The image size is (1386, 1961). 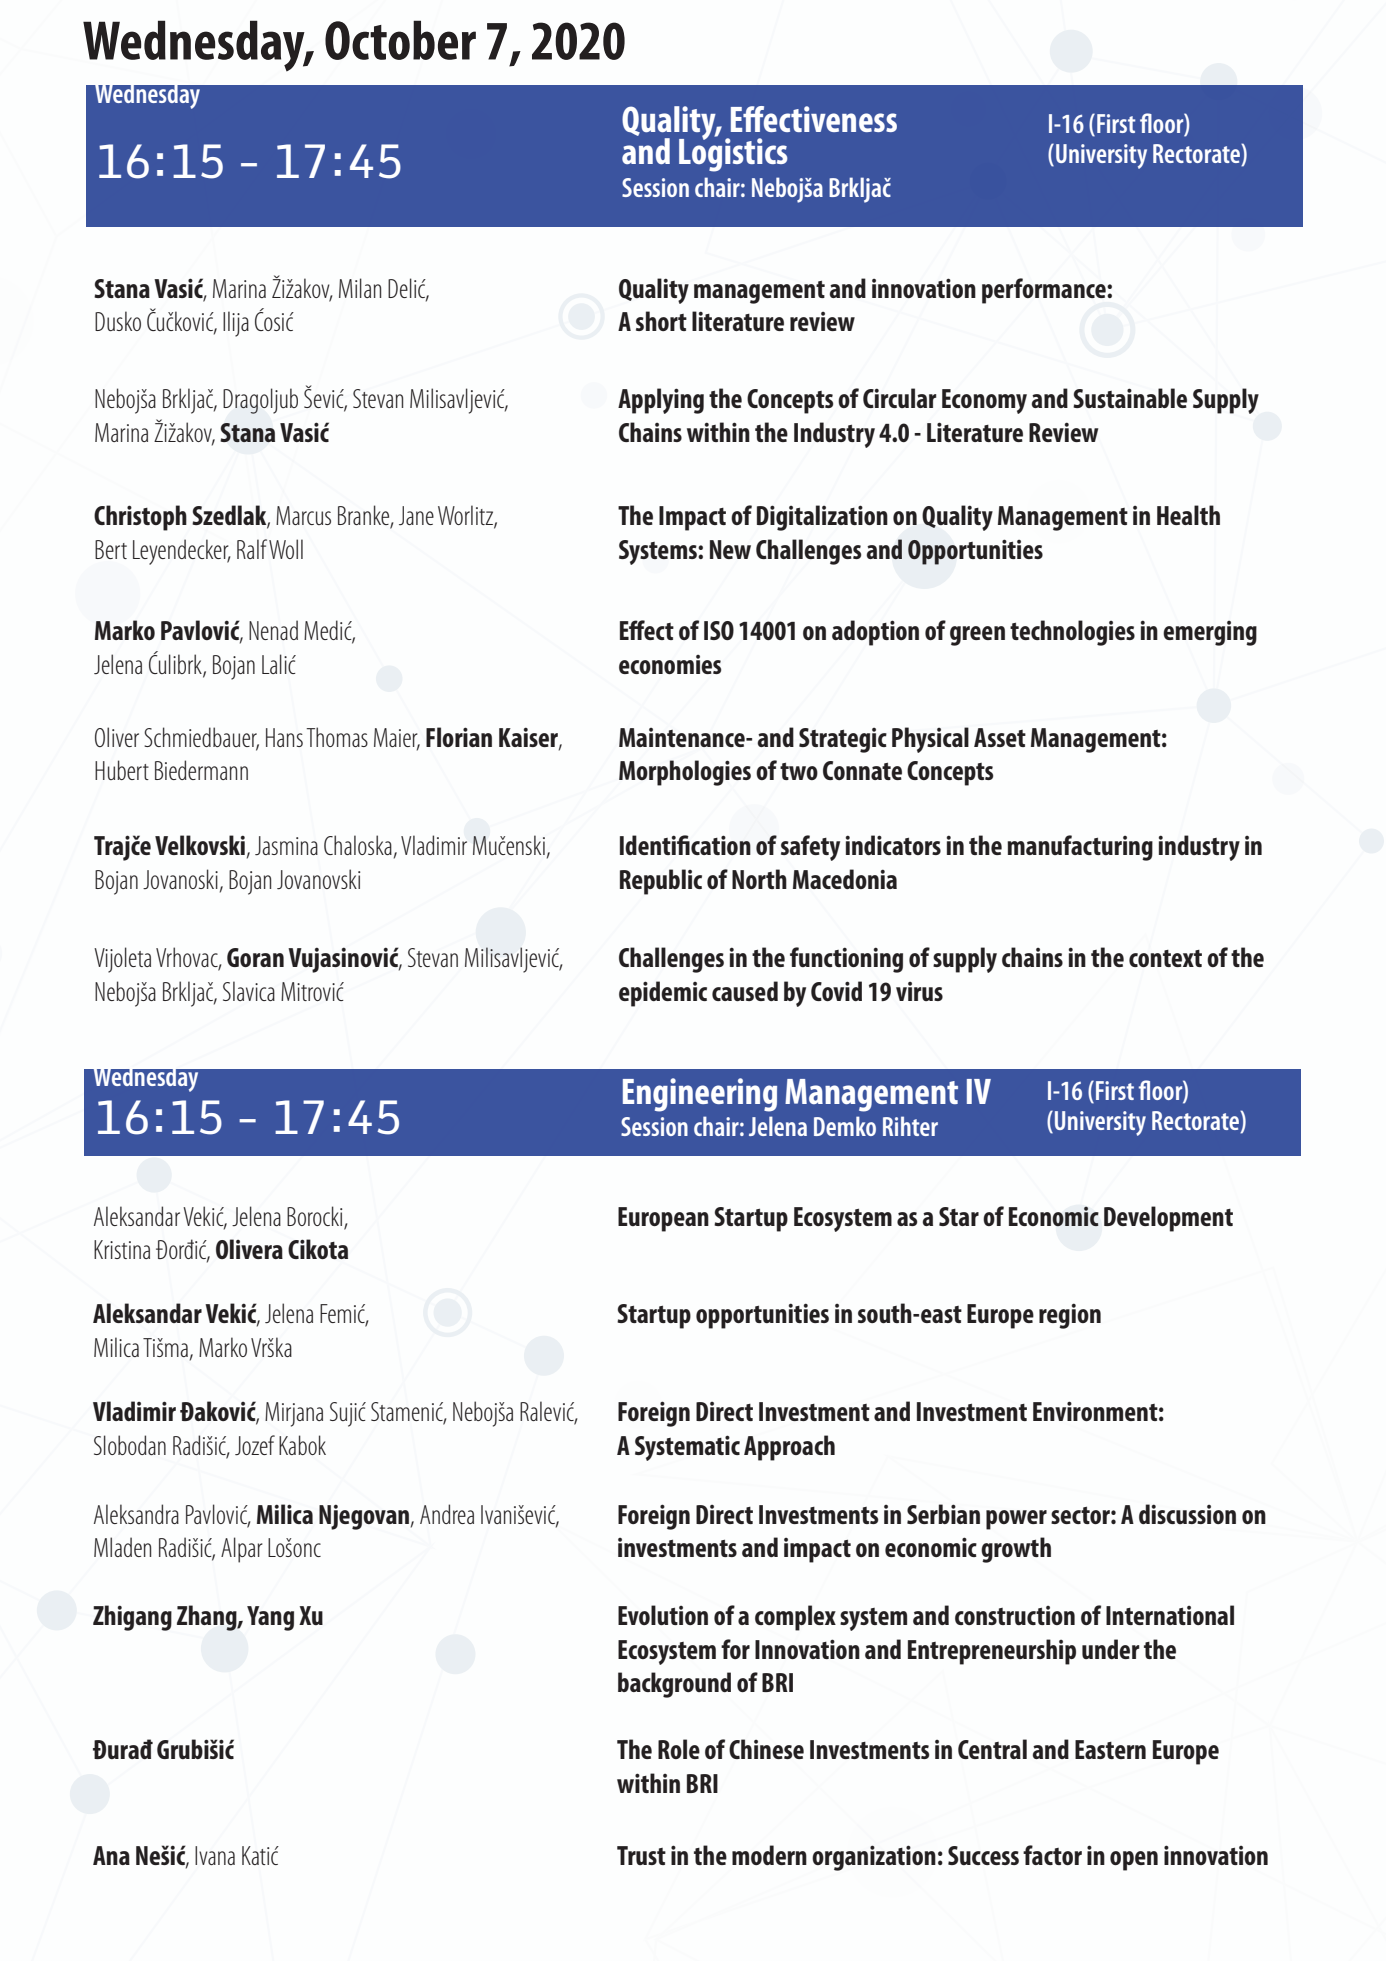 I want to click on performance, so click(x=1045, y=291).
